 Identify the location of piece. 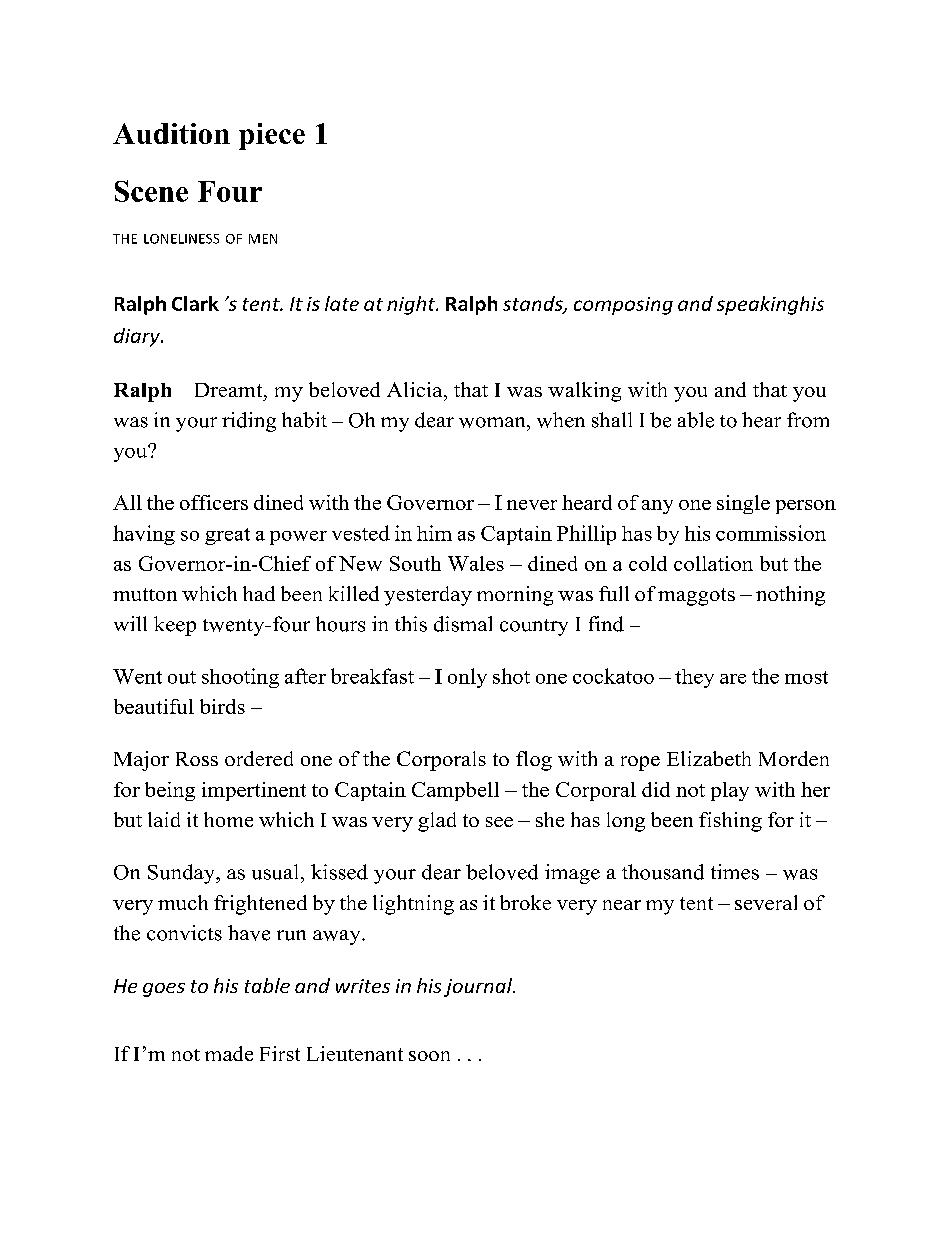
(272, 136).
